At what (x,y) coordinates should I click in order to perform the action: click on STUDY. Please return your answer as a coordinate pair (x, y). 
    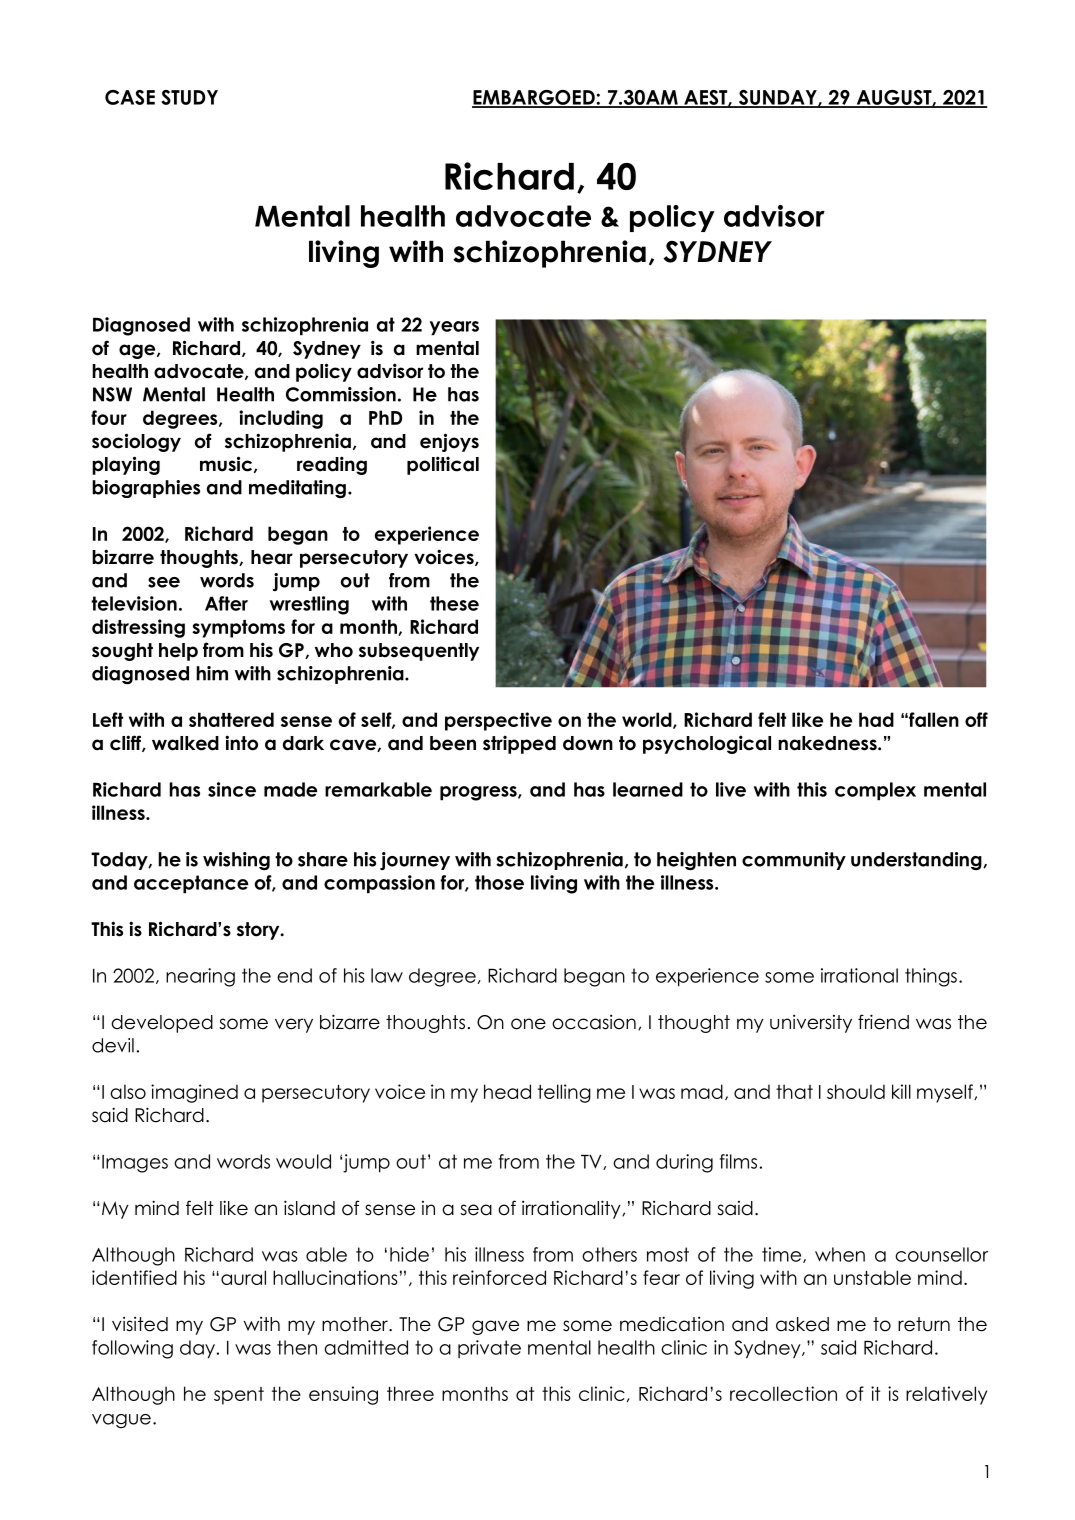
    Looking at the image, I should click on (189, 97).
